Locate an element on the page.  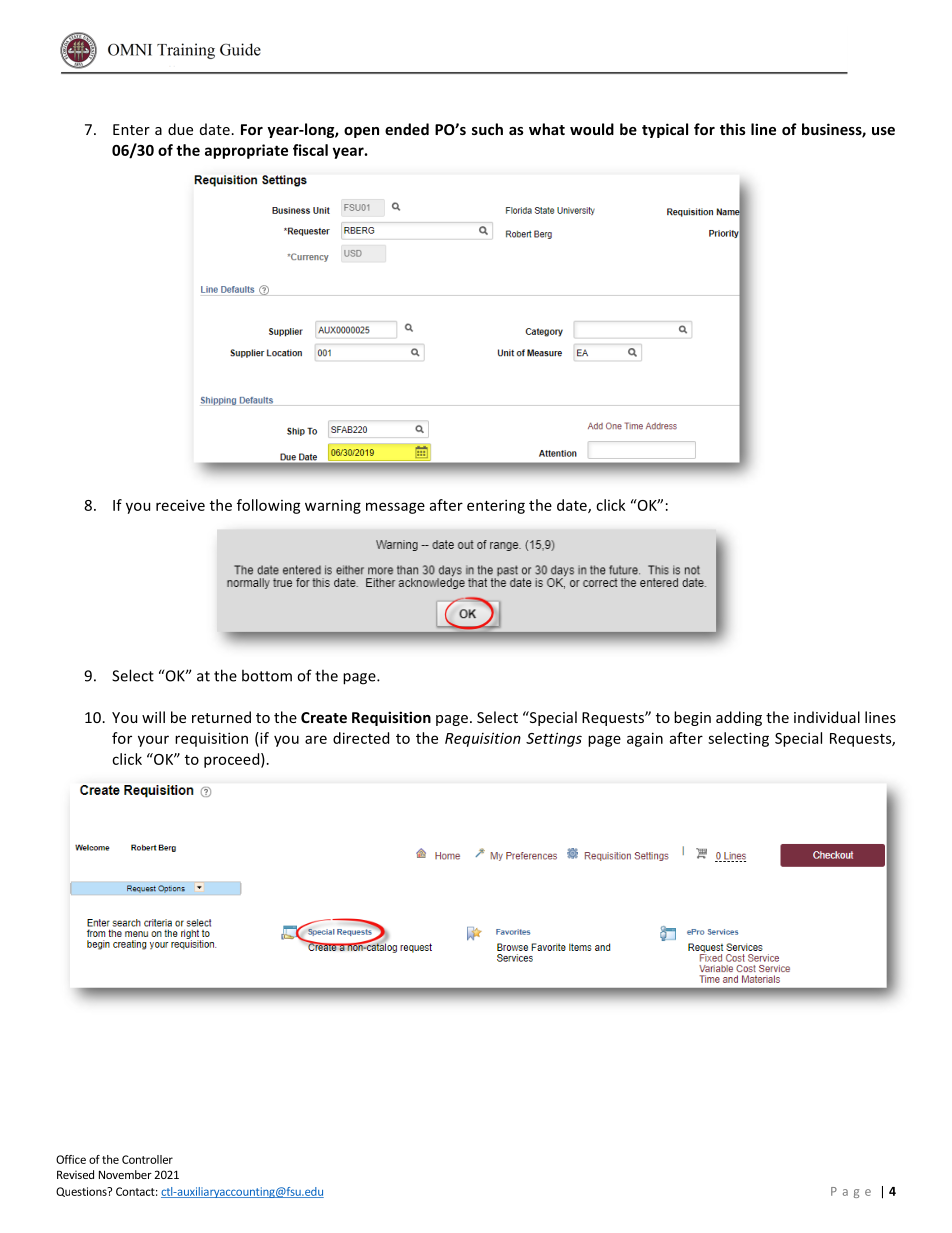
such is located at coordinates (487, 129).
